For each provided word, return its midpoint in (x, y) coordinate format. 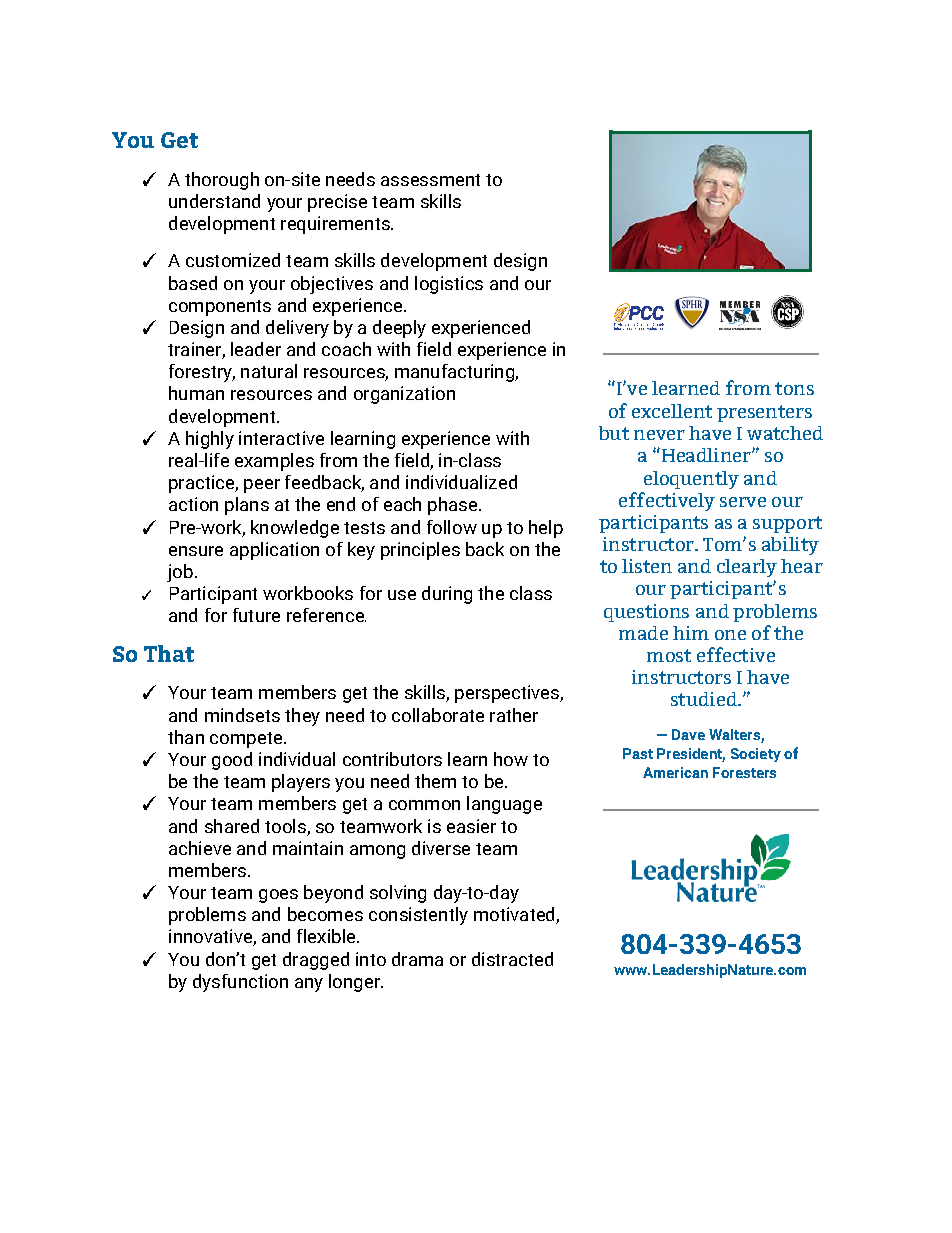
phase (454, 506)
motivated (515, 915)
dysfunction (240, 983)
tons (794, 388)
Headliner (706, 455)
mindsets (242, 715)
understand (214, 201)
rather (514, 715)
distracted (512, 959)
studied (705, 699)
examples (274, 462)
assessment (430, 180)
